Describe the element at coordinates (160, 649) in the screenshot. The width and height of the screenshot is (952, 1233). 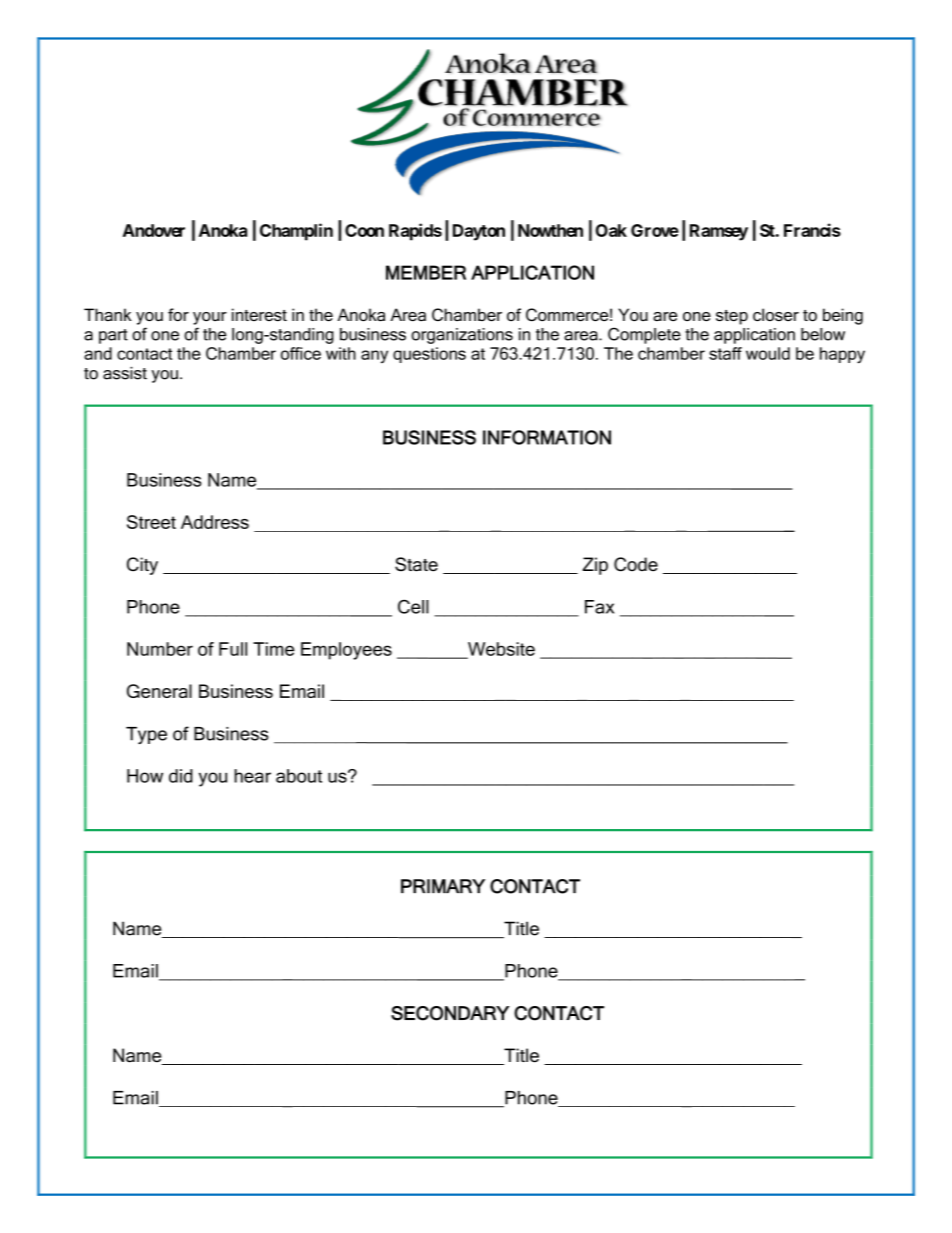
I see `Number` at that location.
